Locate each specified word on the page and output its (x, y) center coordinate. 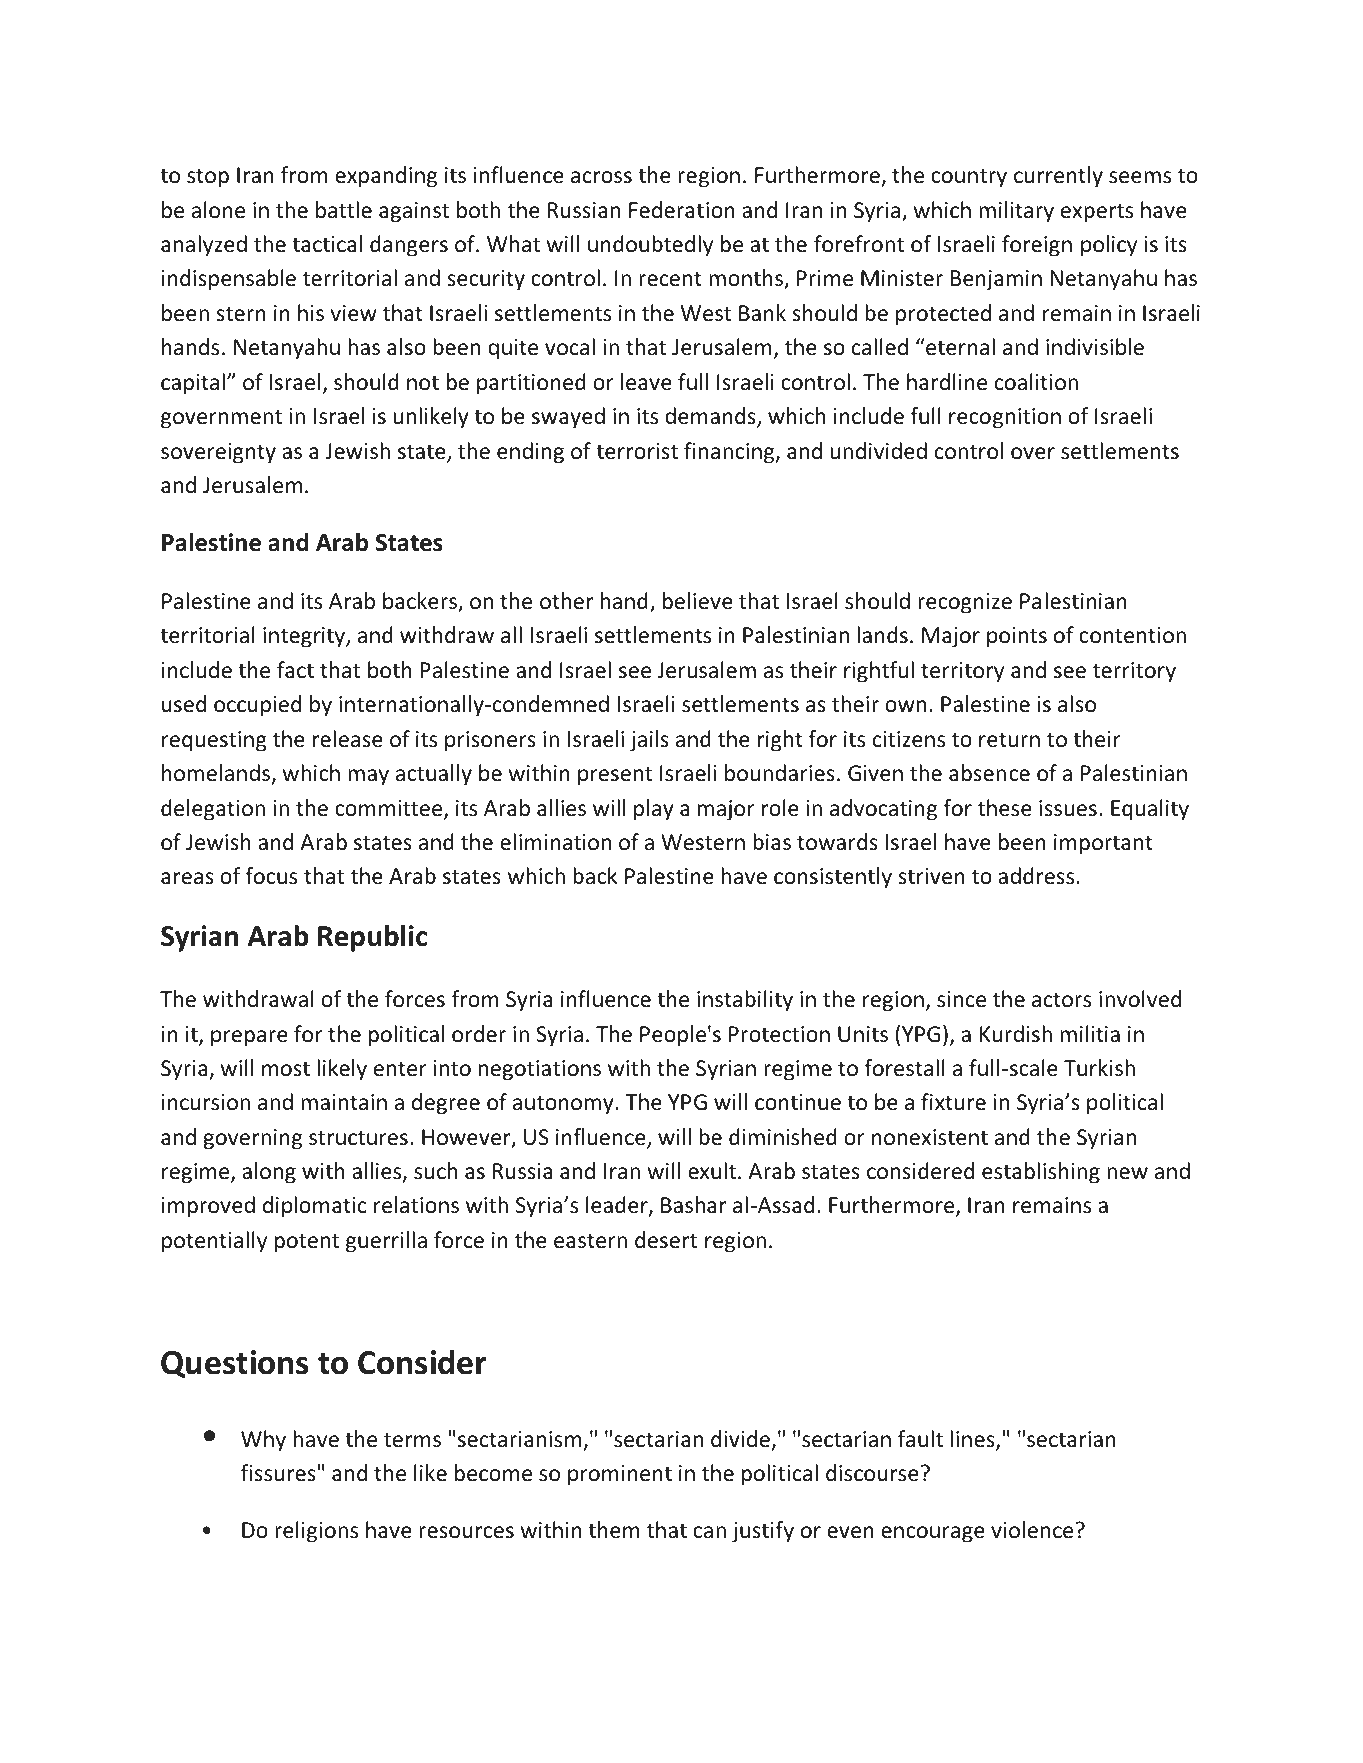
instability (745, 1001)
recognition (1005, 418)
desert (666, 1240)
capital (193, 384)
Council (291, 96)
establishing (1041, 1173)
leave (646, 382)
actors (1061, 1000)
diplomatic (315, 1207)
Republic (372, 938)
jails (649, 741)
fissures (278, 1473)
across (601, 177)
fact (295, 670)
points (1017, 637)
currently (1058, 177)
